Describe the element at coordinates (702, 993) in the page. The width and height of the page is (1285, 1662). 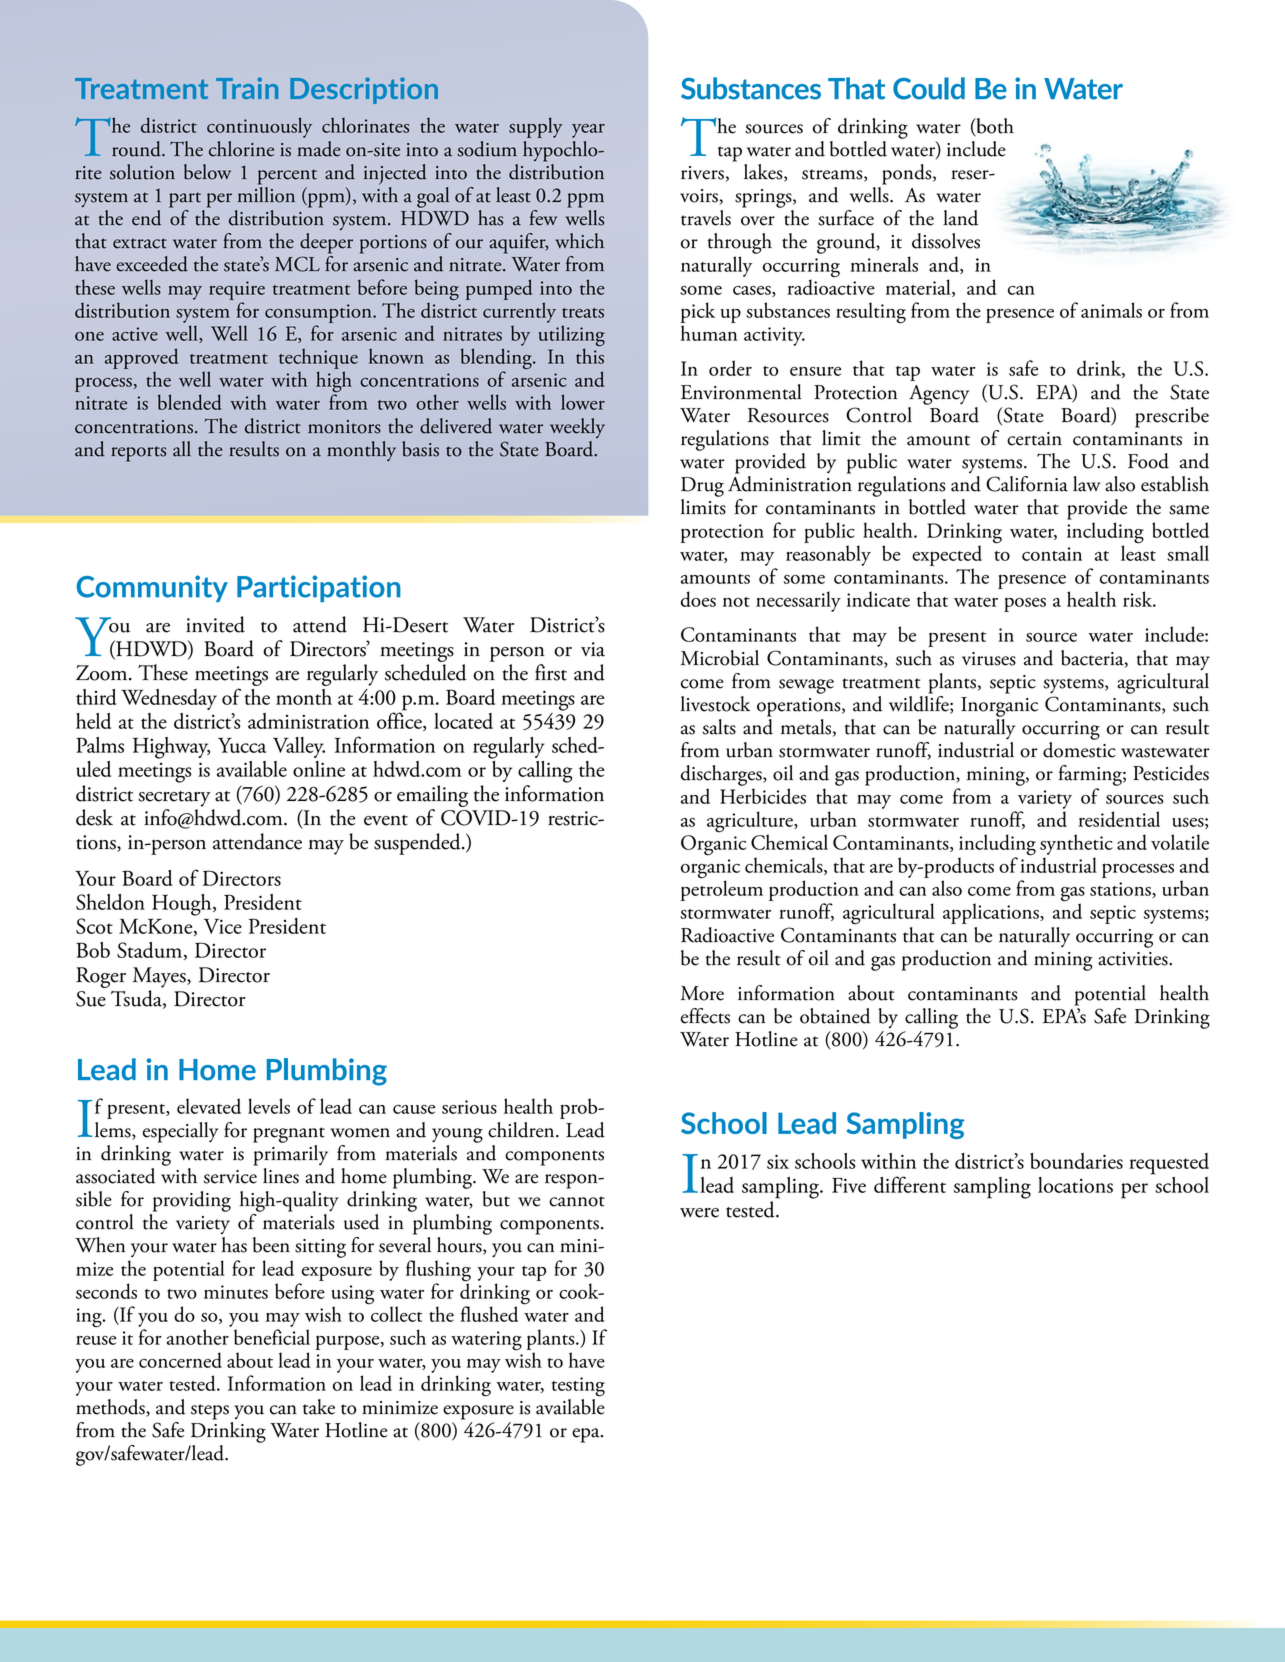
I see `More` at that location.
